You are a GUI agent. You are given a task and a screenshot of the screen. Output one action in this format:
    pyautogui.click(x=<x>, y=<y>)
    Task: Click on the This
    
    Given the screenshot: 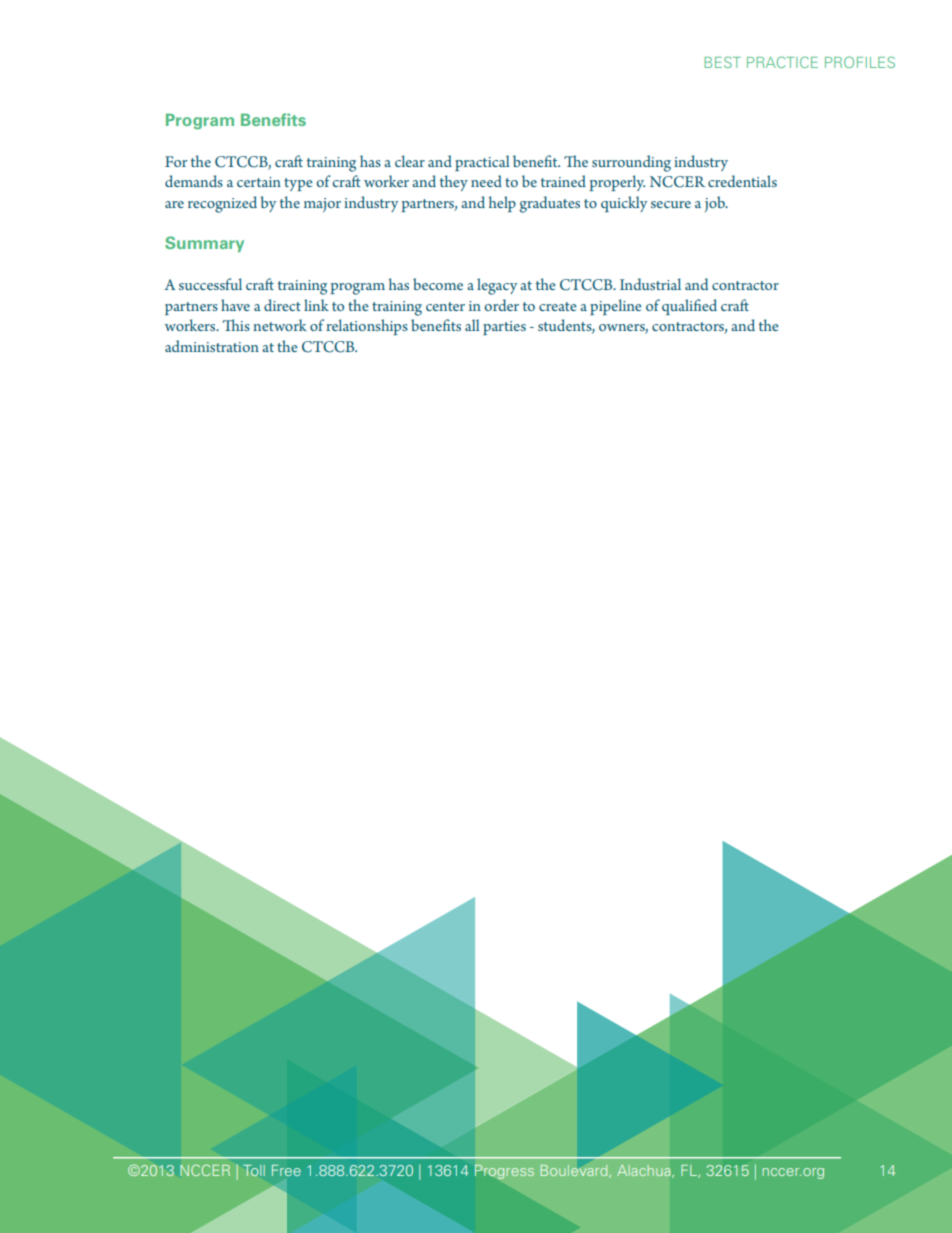 What is the action you would take?
    pyautogui.click(x=236, y=325)
